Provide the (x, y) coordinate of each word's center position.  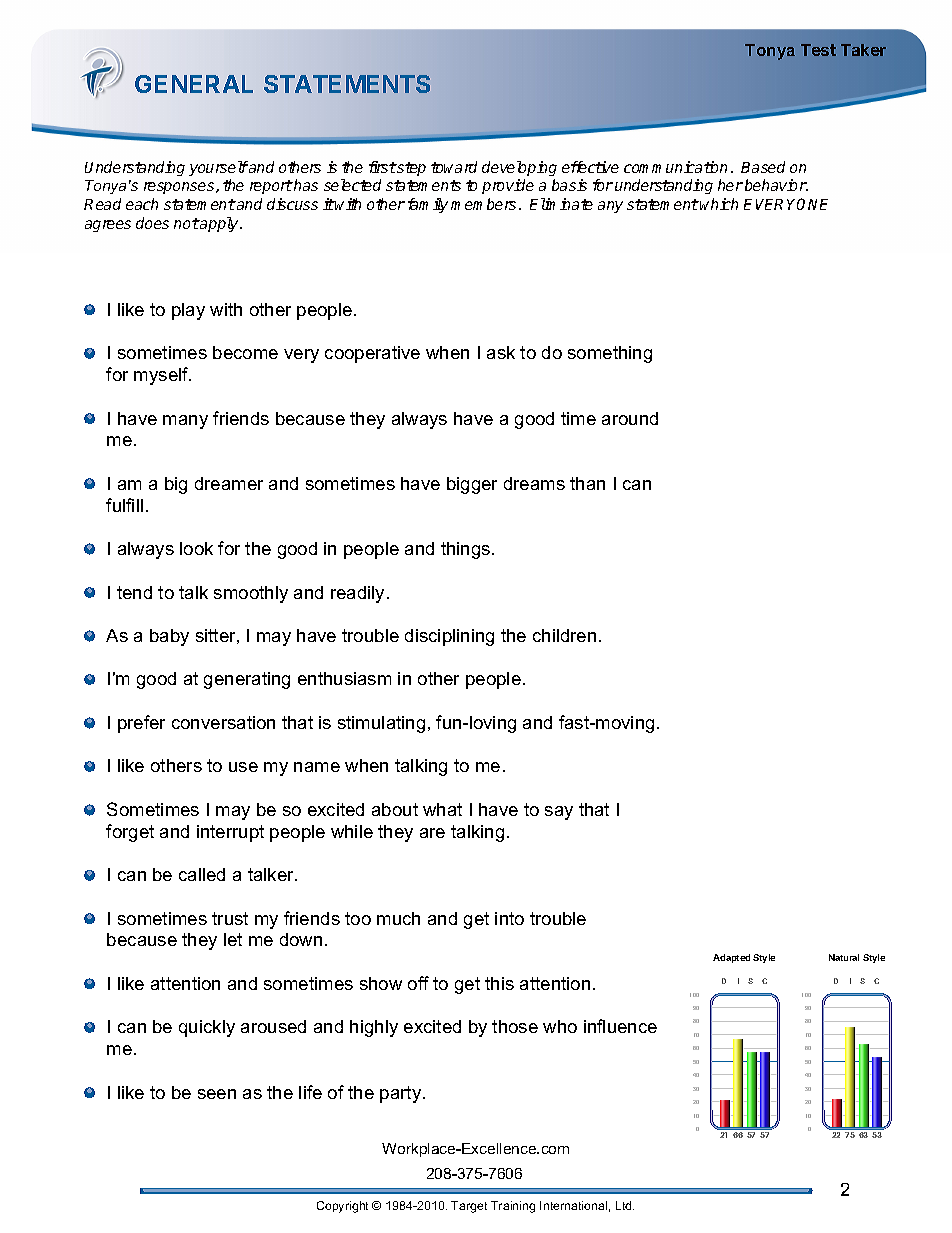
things (467, 550)
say (559, 813)
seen (217, 1094)
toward (454, 167)
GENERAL (194, 84)
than (587, 483)
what (442, 809)
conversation (223, 722)
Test (818, 50)
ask (501, 352)
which (719, 204)
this (499, 983)
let (233, 939)
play (188, 311)
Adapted (731, 958)
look (196, 548)
